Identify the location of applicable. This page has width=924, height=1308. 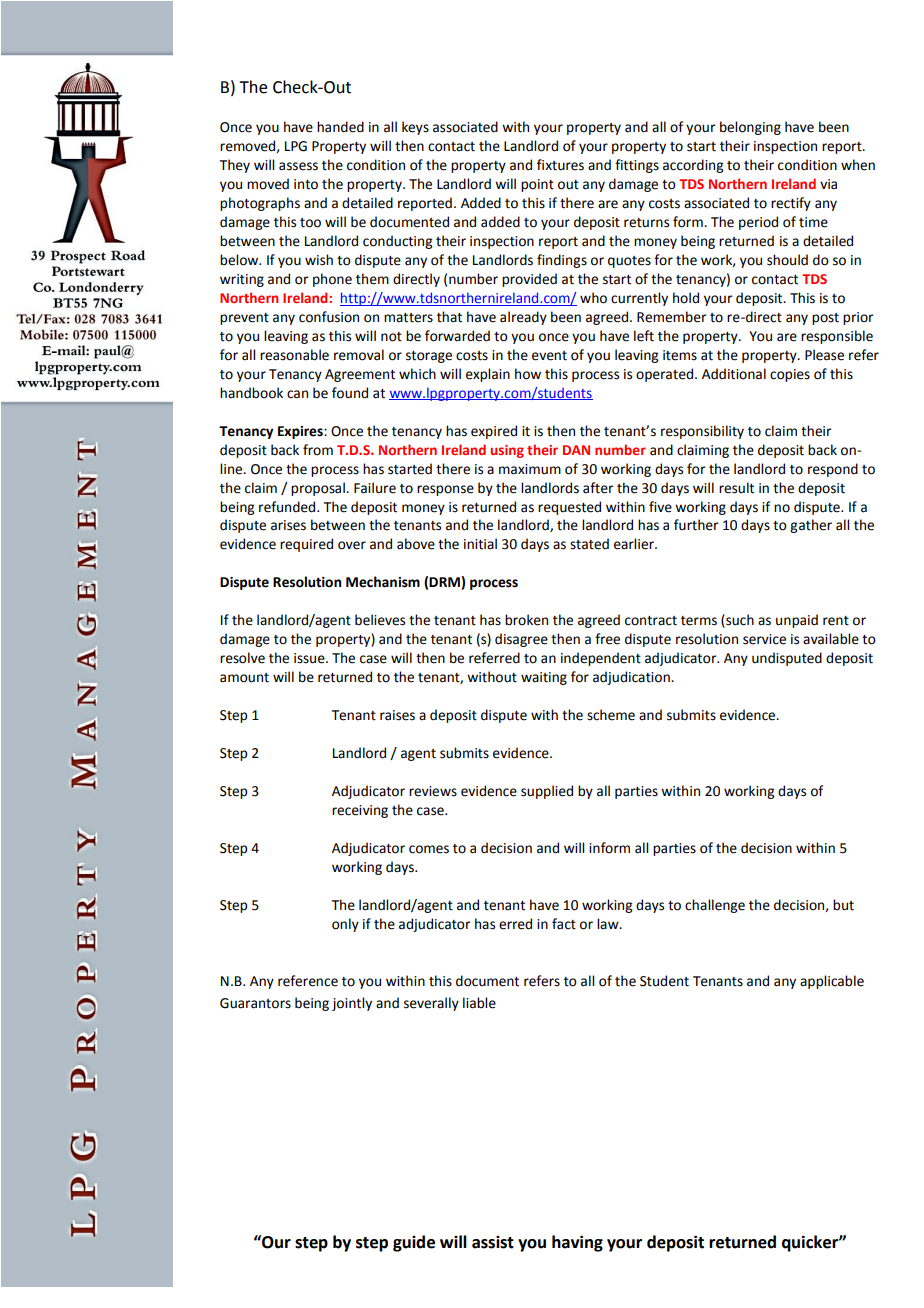
(832, 982).
